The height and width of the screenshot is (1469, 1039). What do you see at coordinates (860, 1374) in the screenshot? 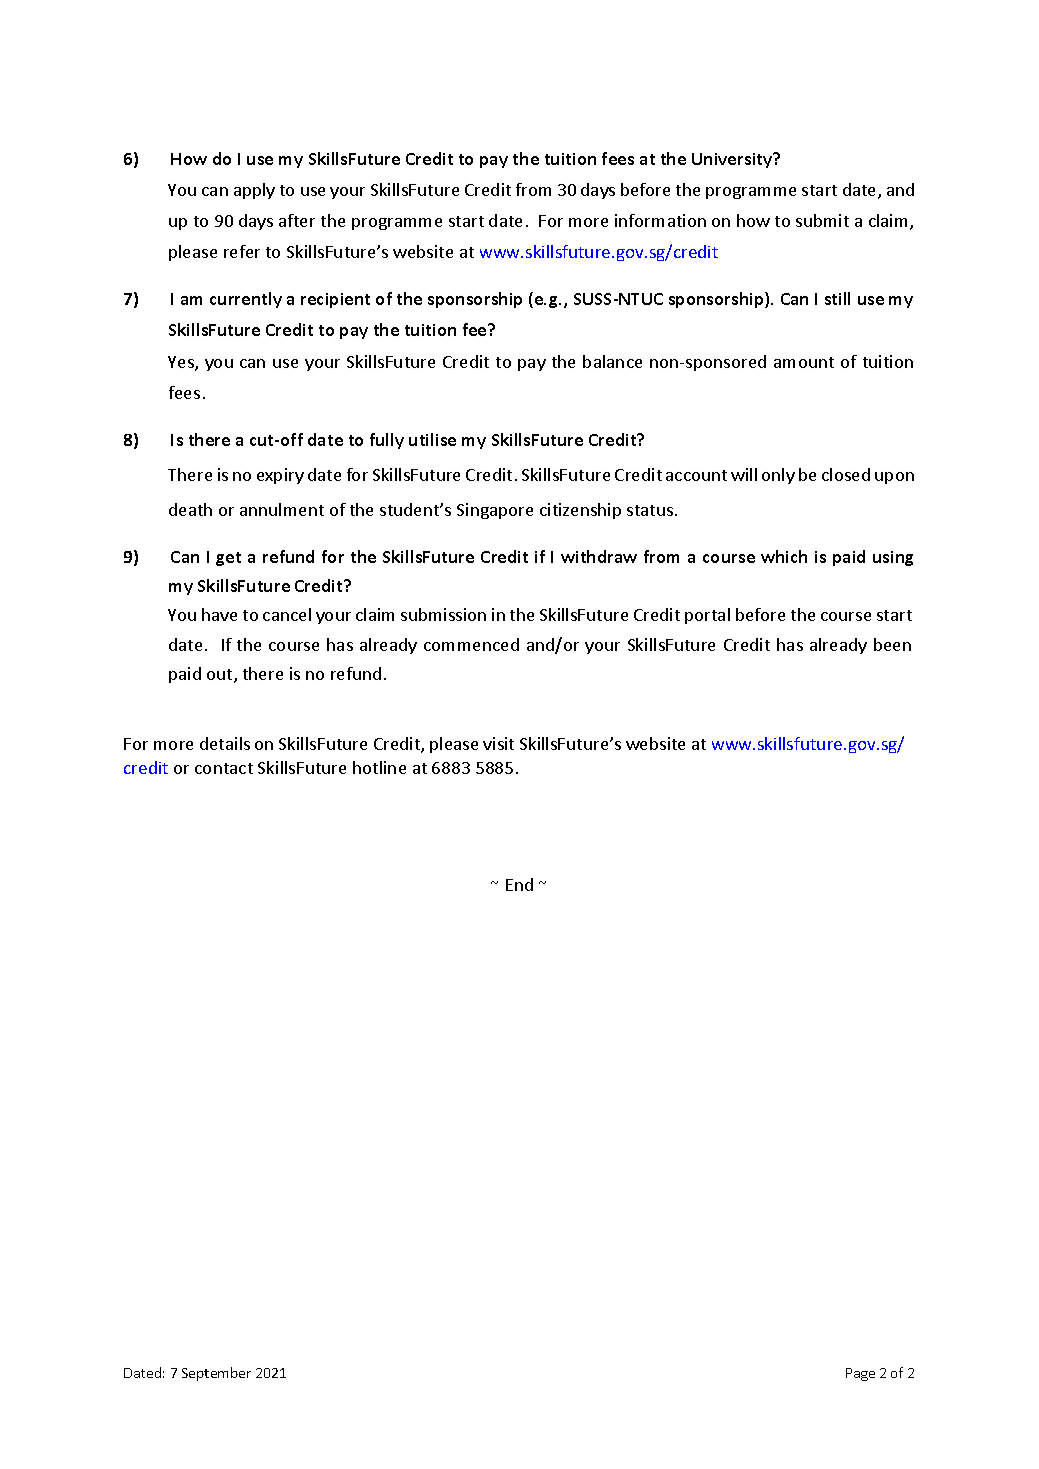
I see `Page` at bounding box center [860, 1374].
